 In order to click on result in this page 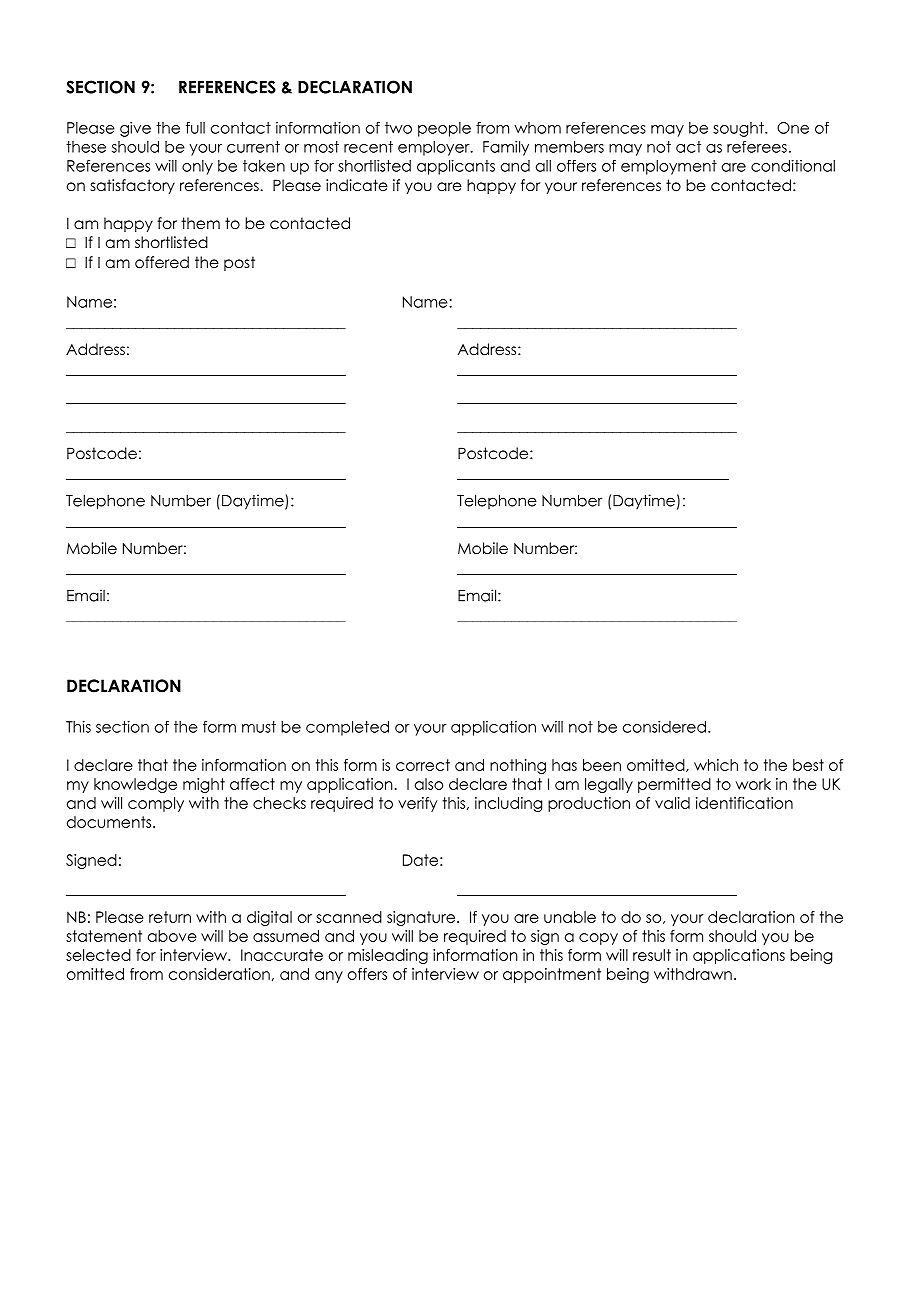, I will do `click(652, 955)`.
